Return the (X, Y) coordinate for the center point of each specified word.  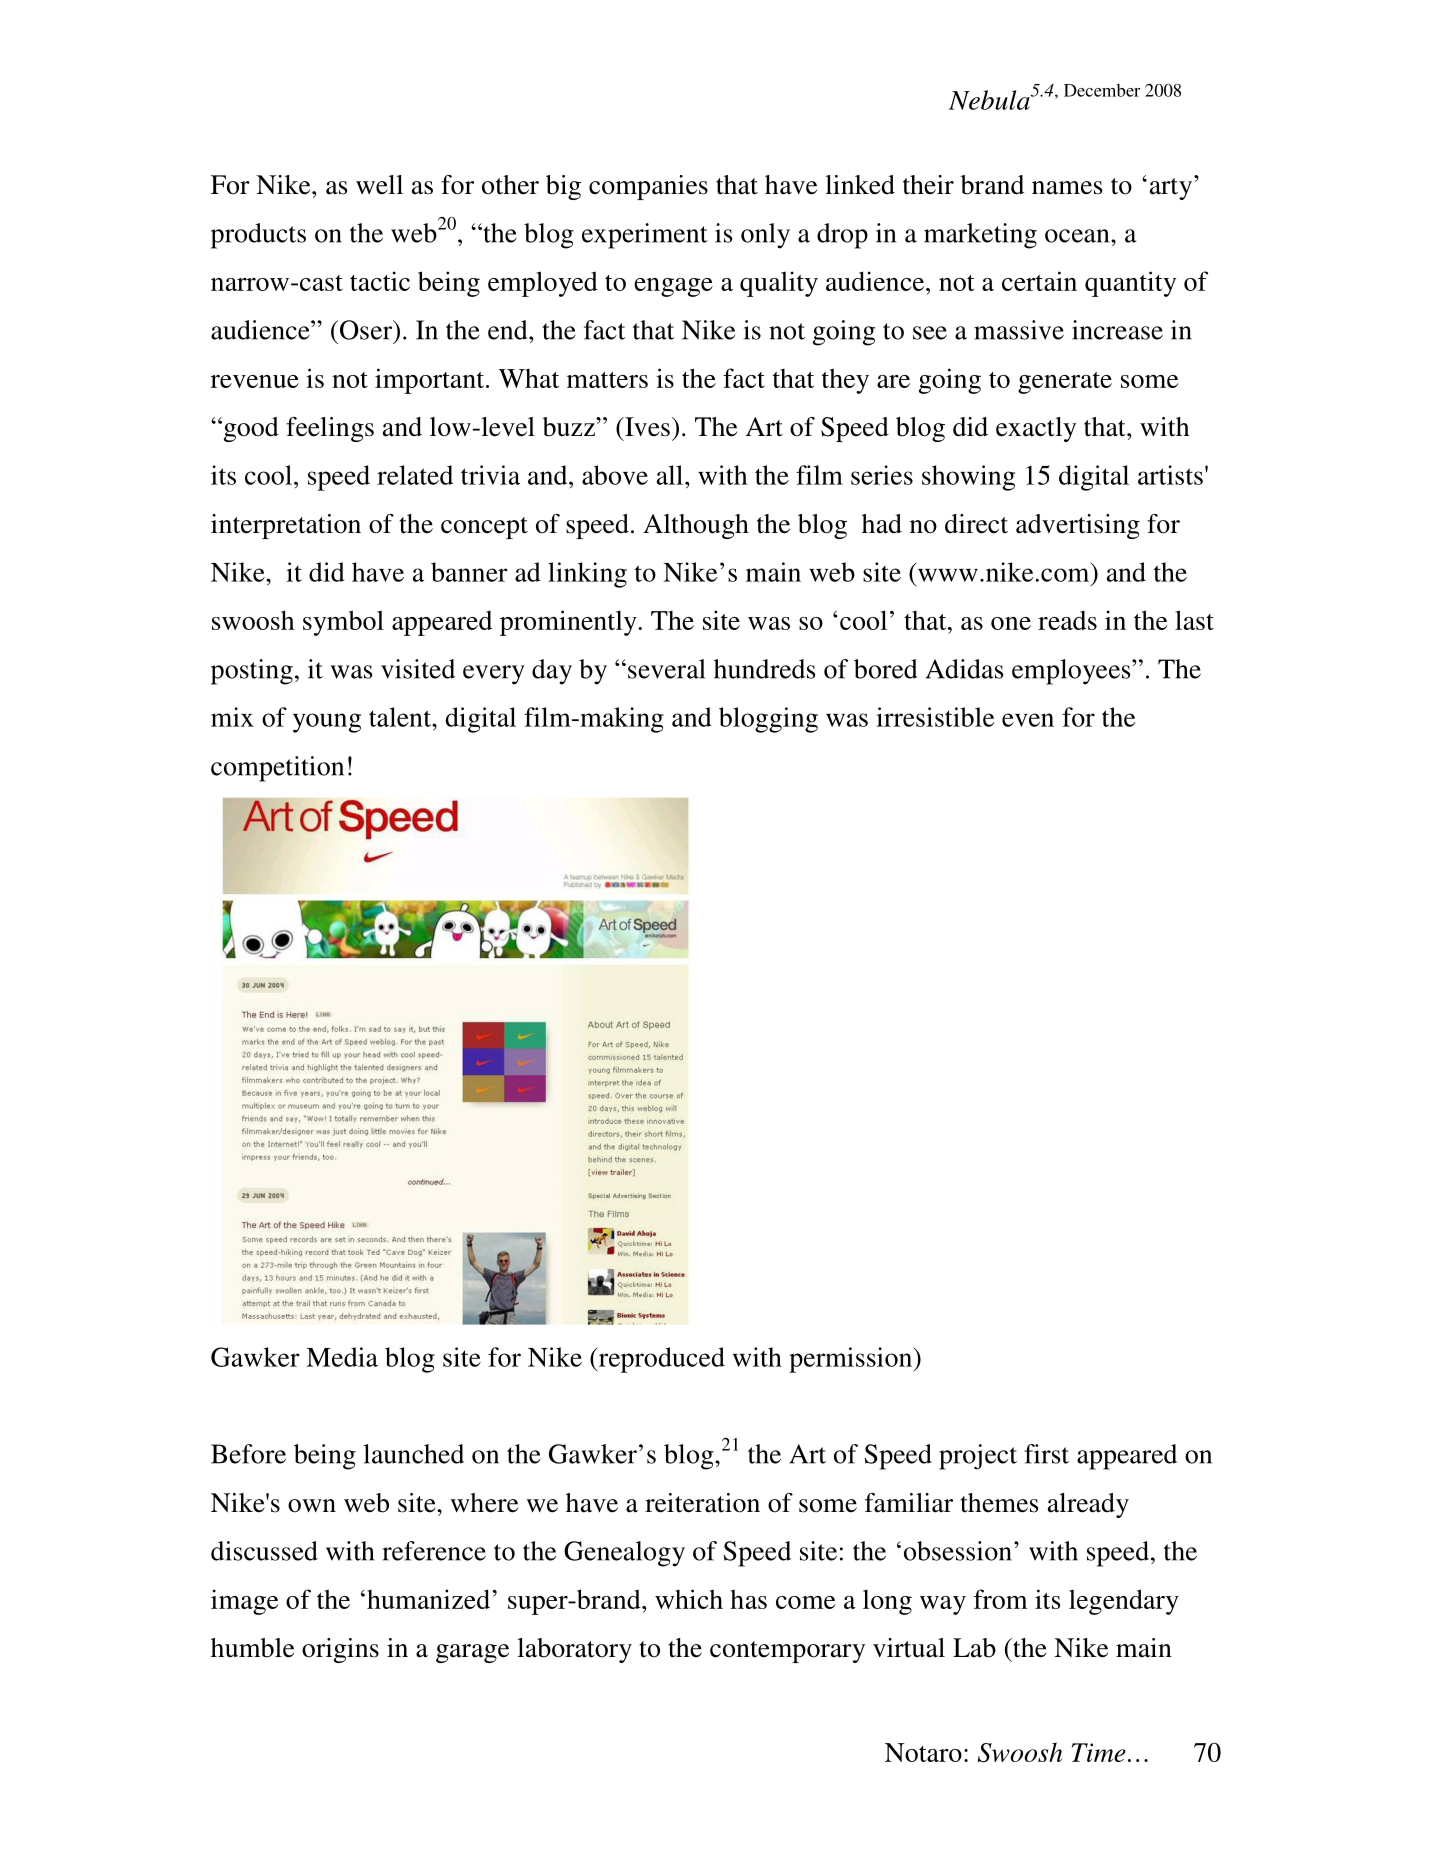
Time (1098, 1752)
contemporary (787, 1652)
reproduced (660, 1360)
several (666, 669)
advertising (1078, 526)
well (379, 185)
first (1046, 1454)
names (1067, 188)
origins (340, 1650)
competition (277, 769)
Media (342, 1357)
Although (696, 526)
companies (648, 187)
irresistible (935, 717)
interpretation (286, 526)
